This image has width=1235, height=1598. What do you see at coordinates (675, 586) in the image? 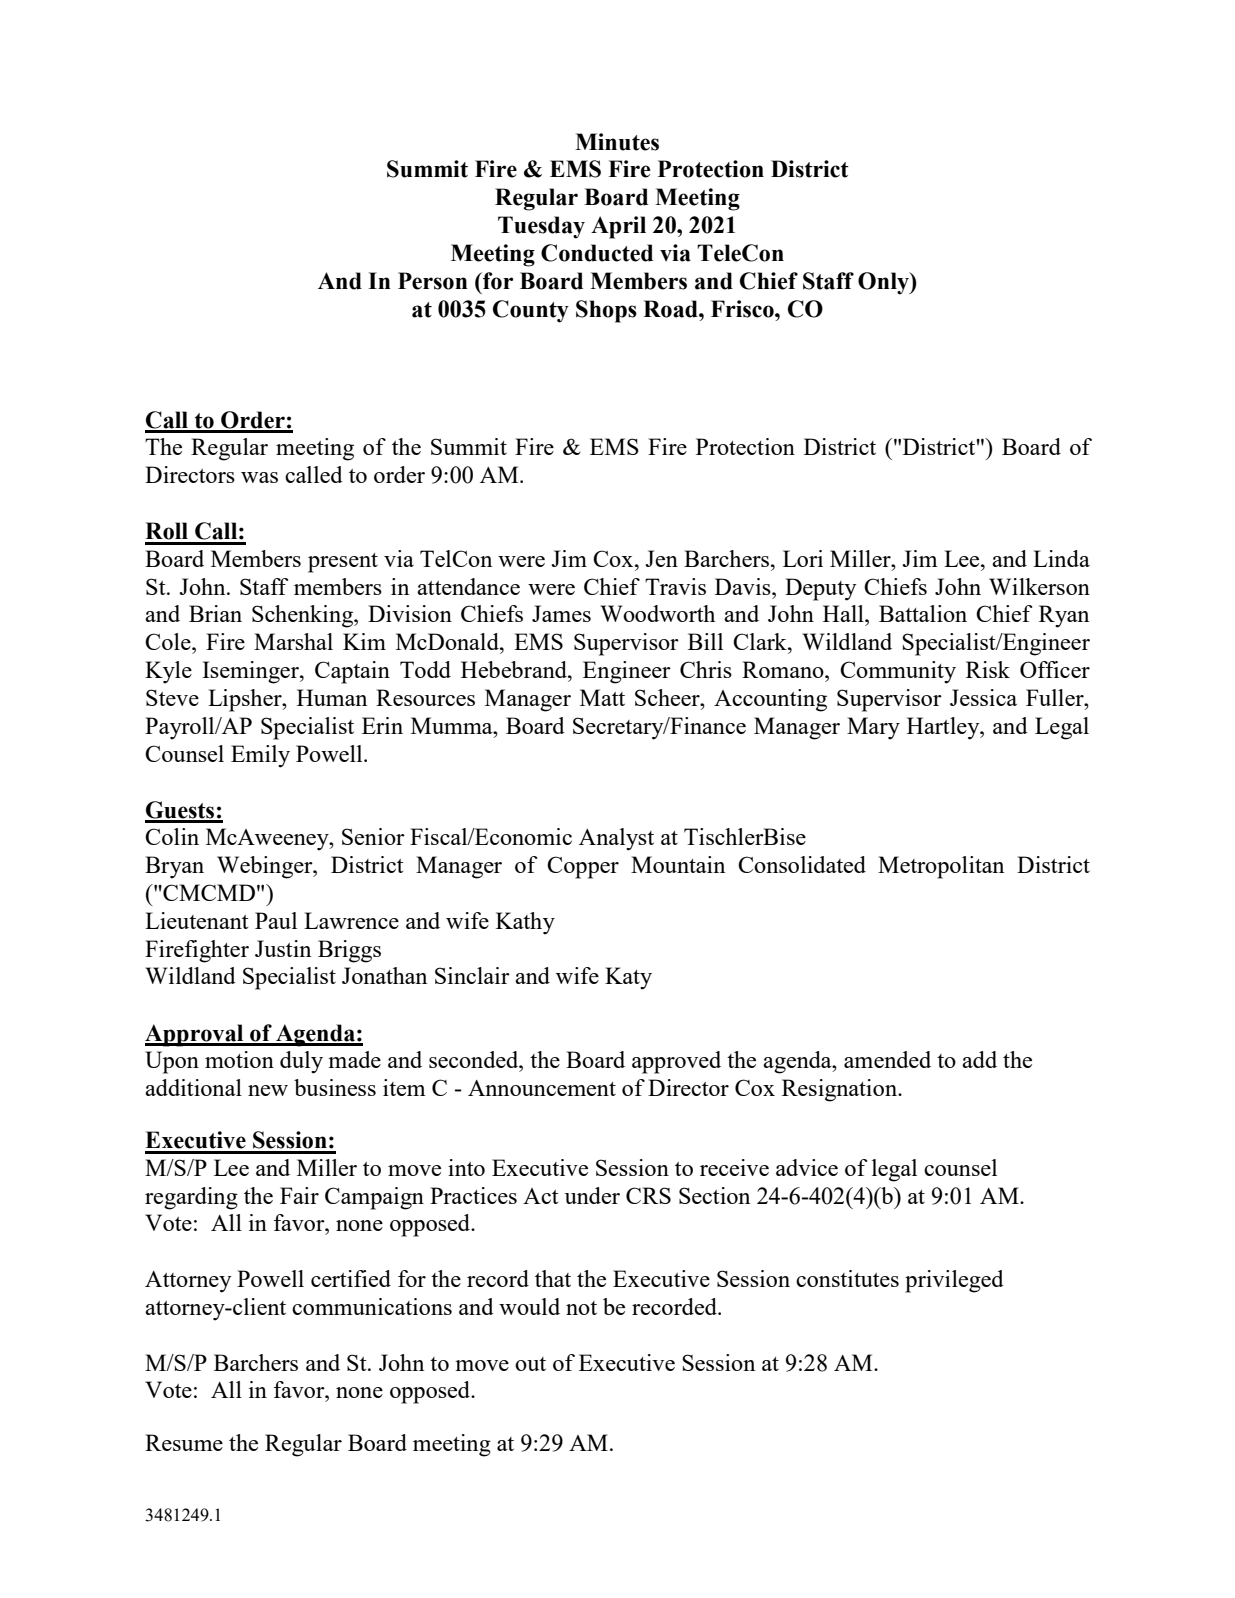
I see `Travis` at bounding box center [675, 586].
